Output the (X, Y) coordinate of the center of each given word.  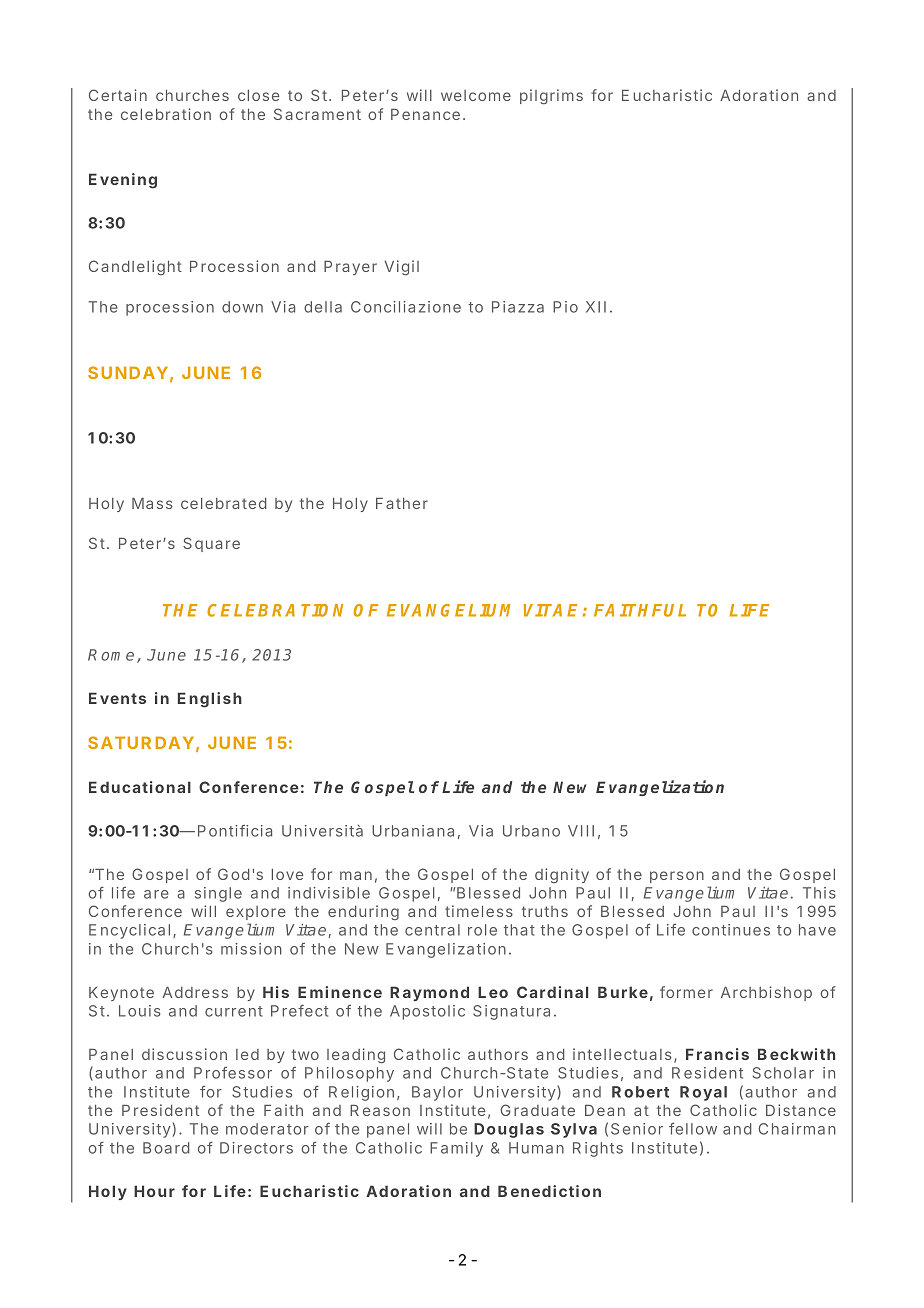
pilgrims (551, 97)
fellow (693, 1129)
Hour (154, 1191)
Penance (425, 114)
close (258, 95)
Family (456, 1149)
